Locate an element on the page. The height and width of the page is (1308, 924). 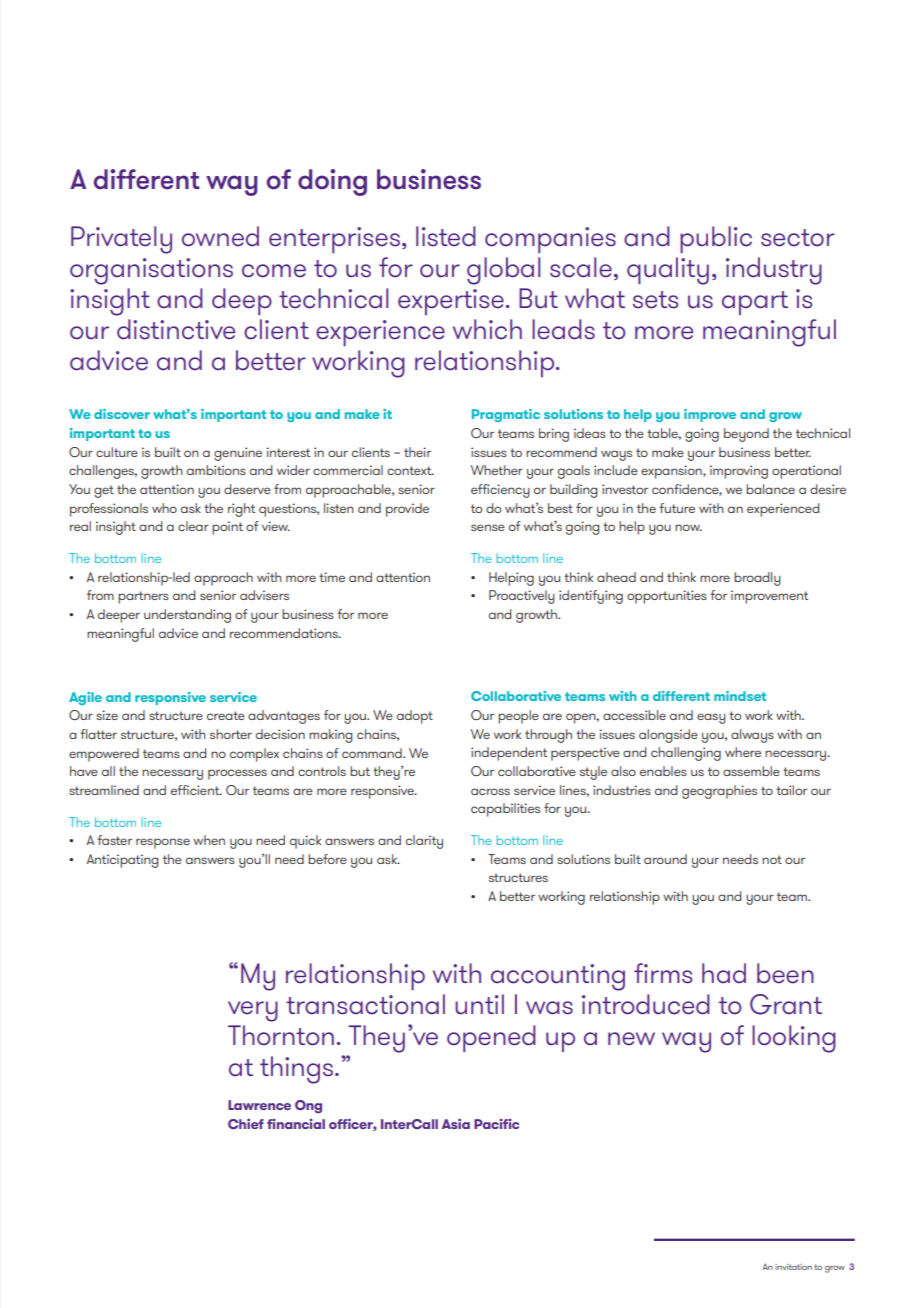
invitation is located at coordinates (793, 1267).
